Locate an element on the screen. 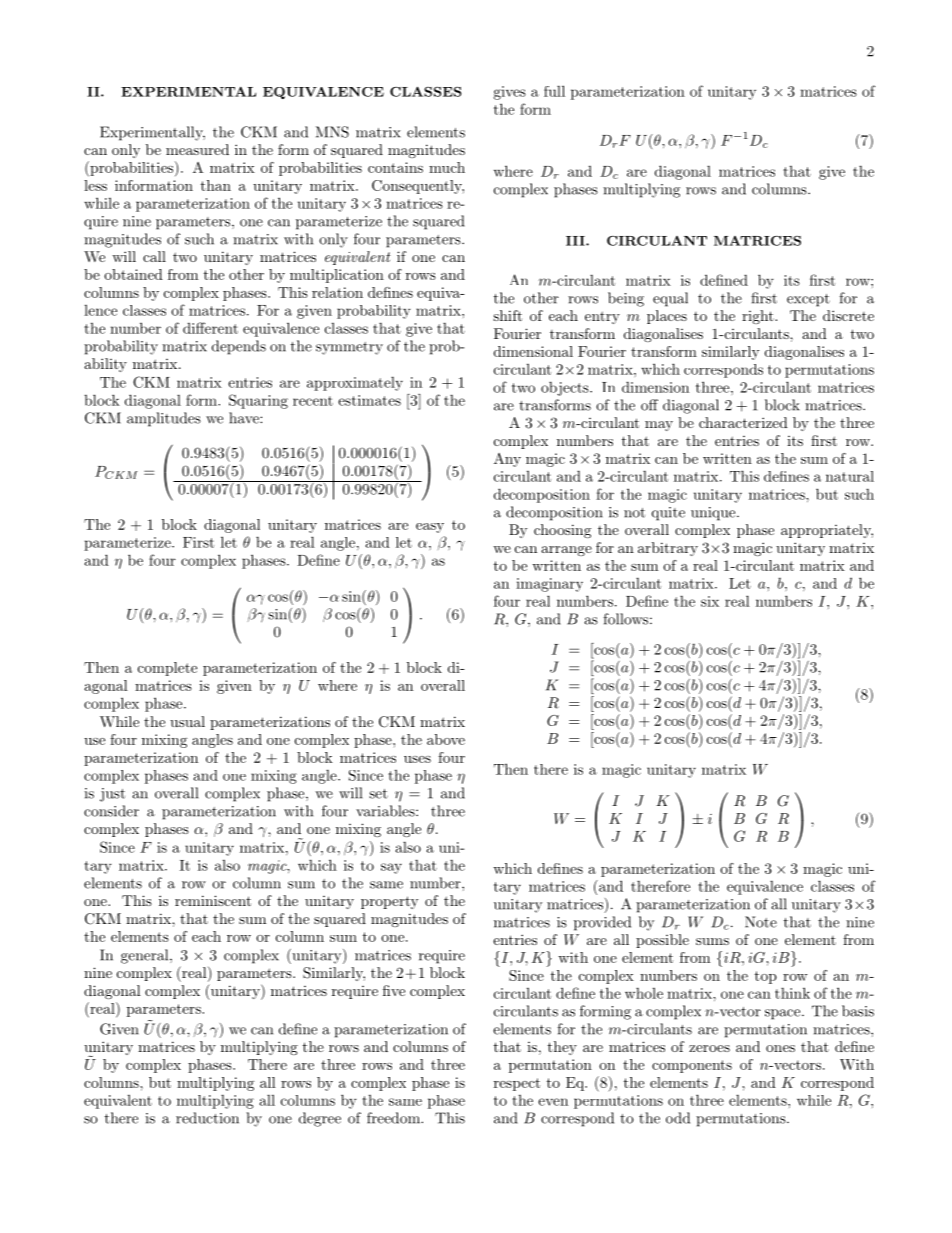 The height and width of the screenshot is (1233, 952). reminiscent is located at coordinates (213, 900).
